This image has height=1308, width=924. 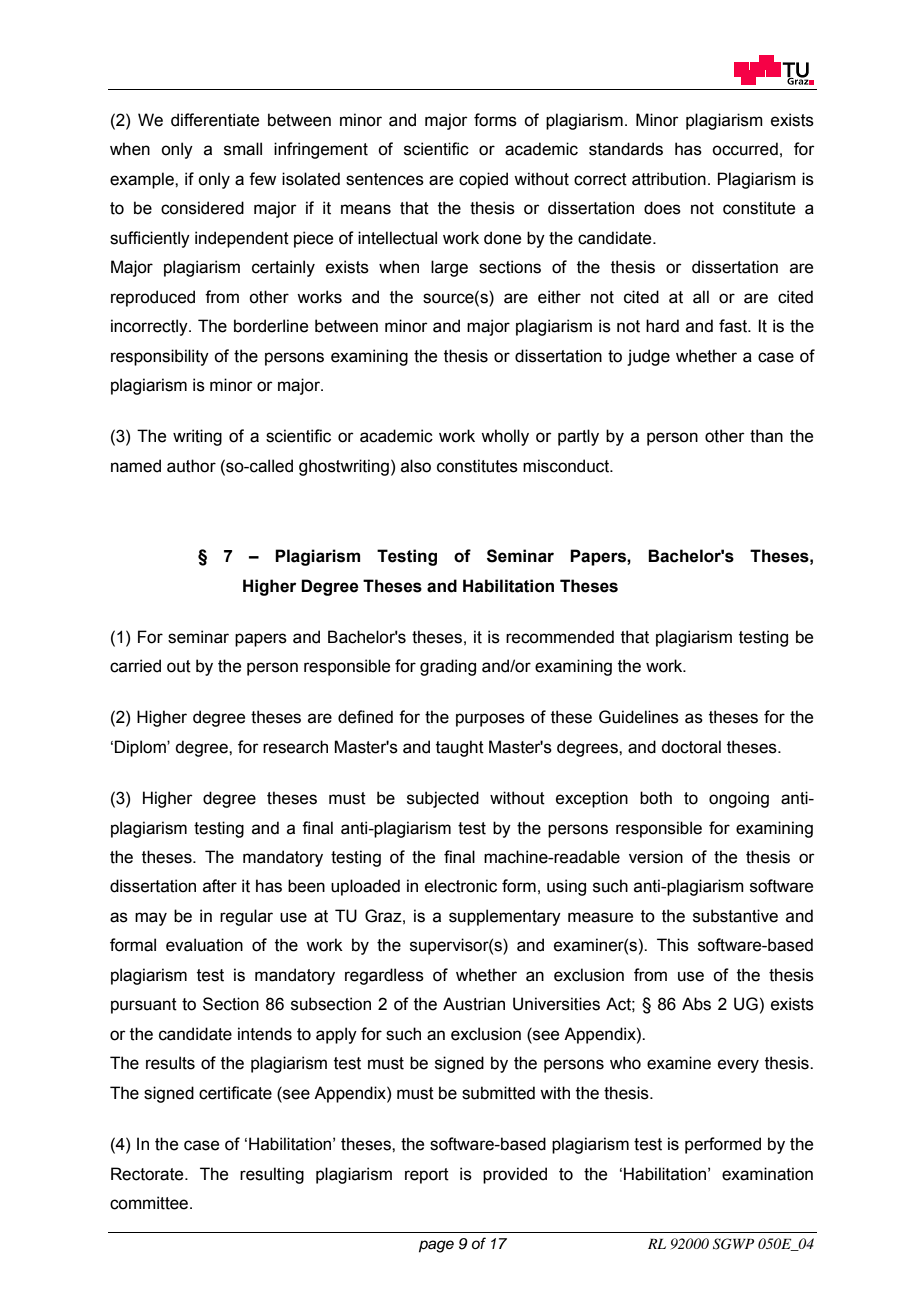 I want to click on grading, so click(x=448, y=667).
